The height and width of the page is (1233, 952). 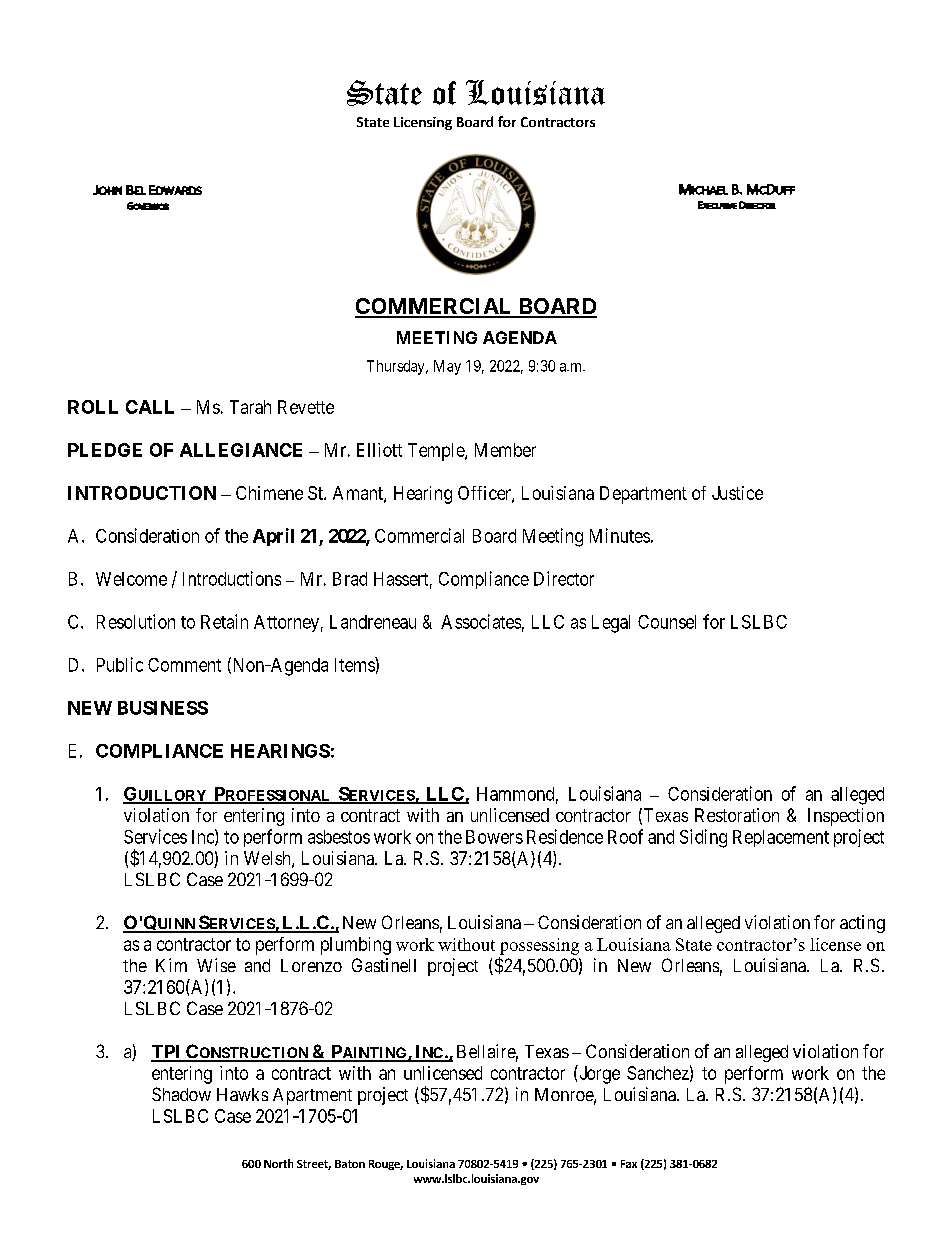 What do you see at coordinates (181, 1094) in the page?
I see `Shadow` at bounding box center [181, 1094].
